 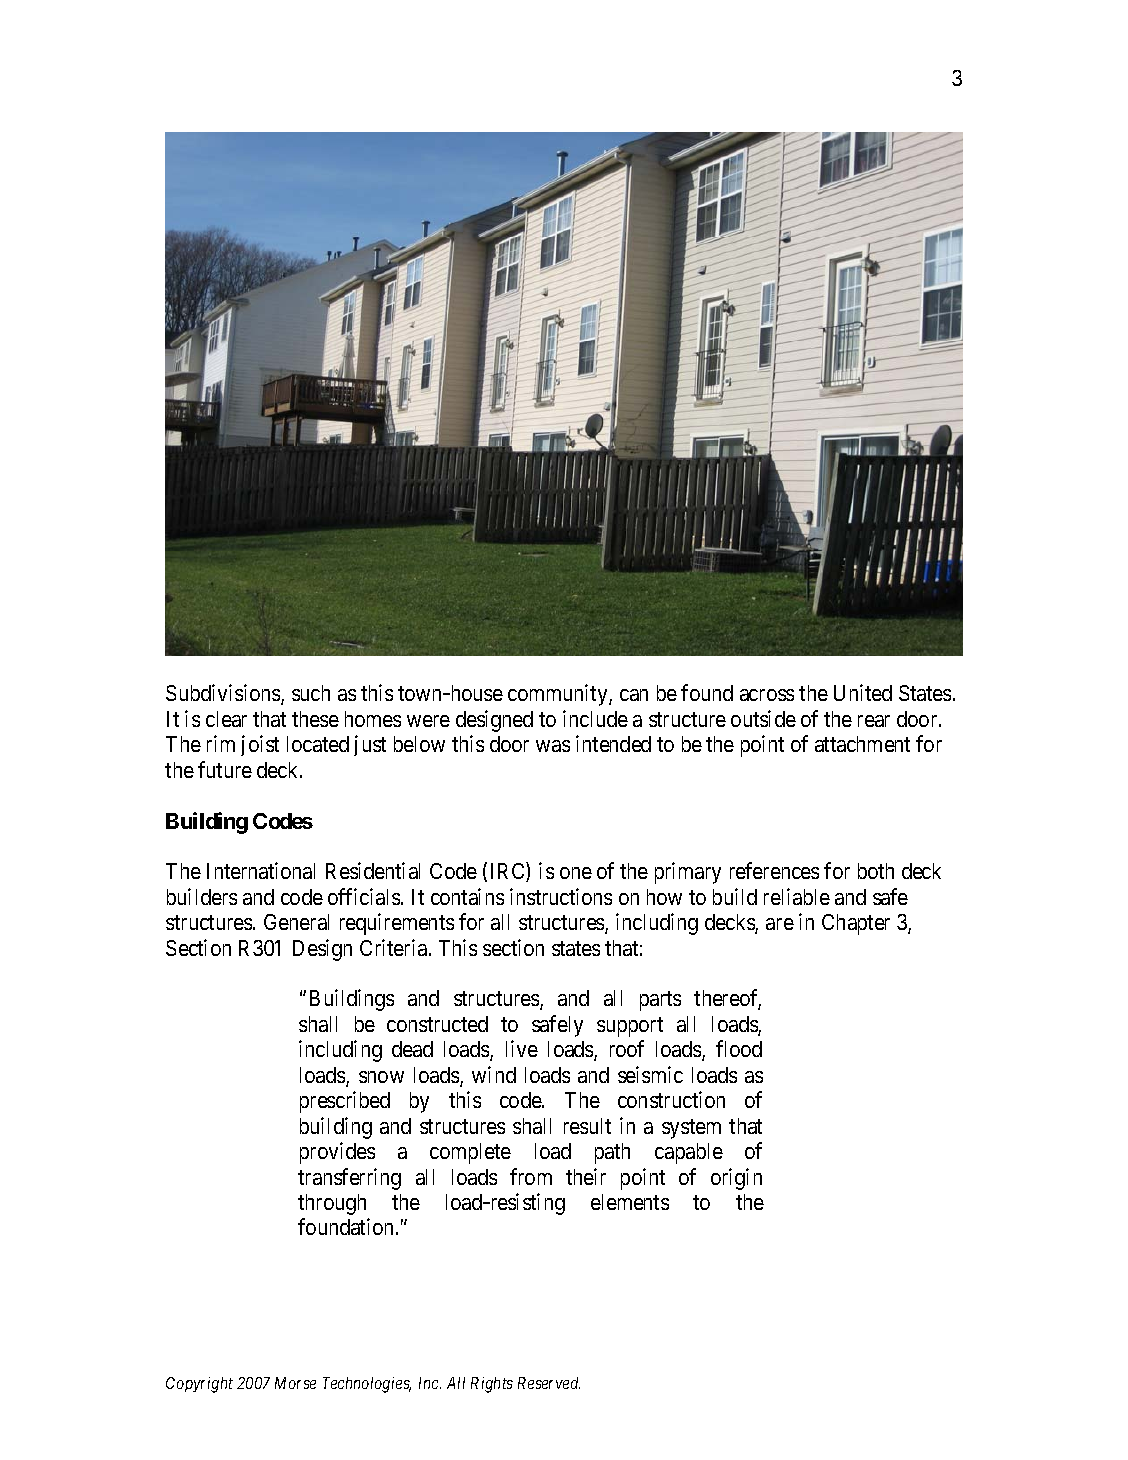 I want to click on Reserved, so click(x=549, y=1383).
